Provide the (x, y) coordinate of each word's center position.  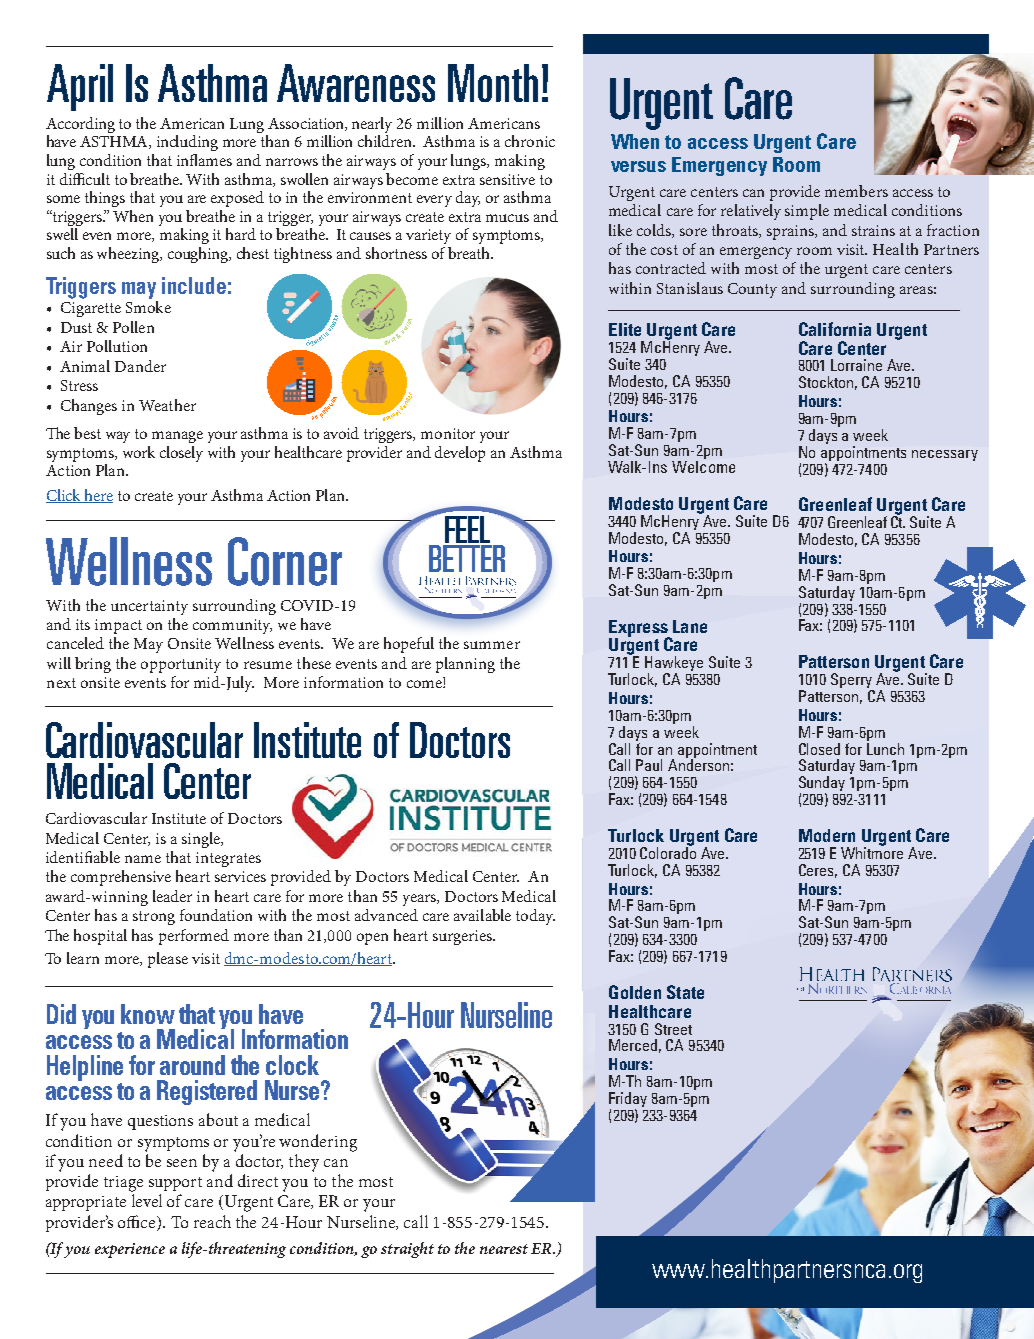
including (187, 143)
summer (492, 645)
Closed (819, 749)
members (856, 191)
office (138, 1221)
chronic (530, 141)
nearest (504, 1249)
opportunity (181, 665)
